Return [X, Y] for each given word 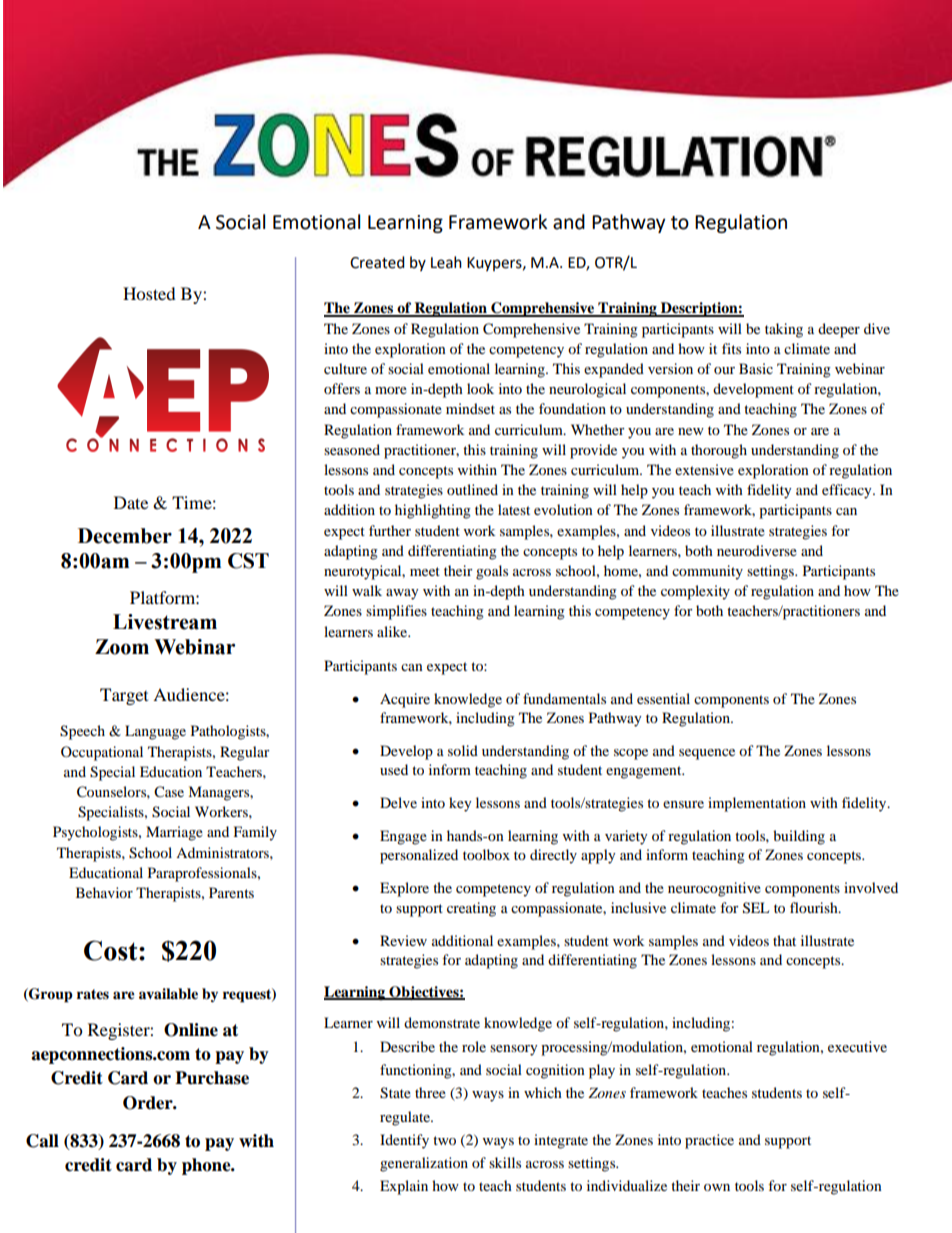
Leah [446, 262]
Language [155, 732]
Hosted [149, 293]
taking [784, 330]
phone [207, 1166]
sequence [707, 754]
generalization [424, 1164]
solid [463, 750]
